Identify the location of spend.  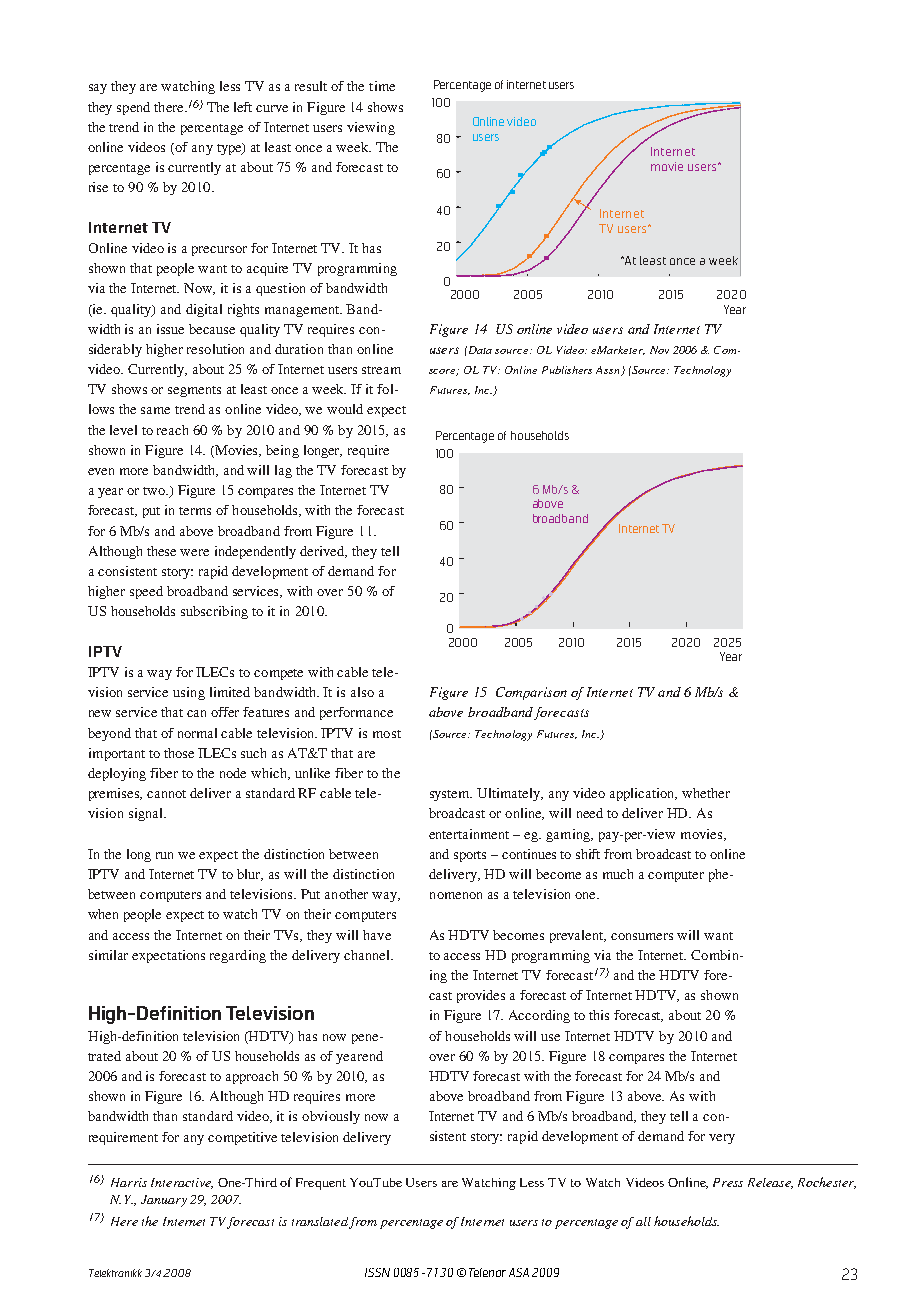
(133, 108).
